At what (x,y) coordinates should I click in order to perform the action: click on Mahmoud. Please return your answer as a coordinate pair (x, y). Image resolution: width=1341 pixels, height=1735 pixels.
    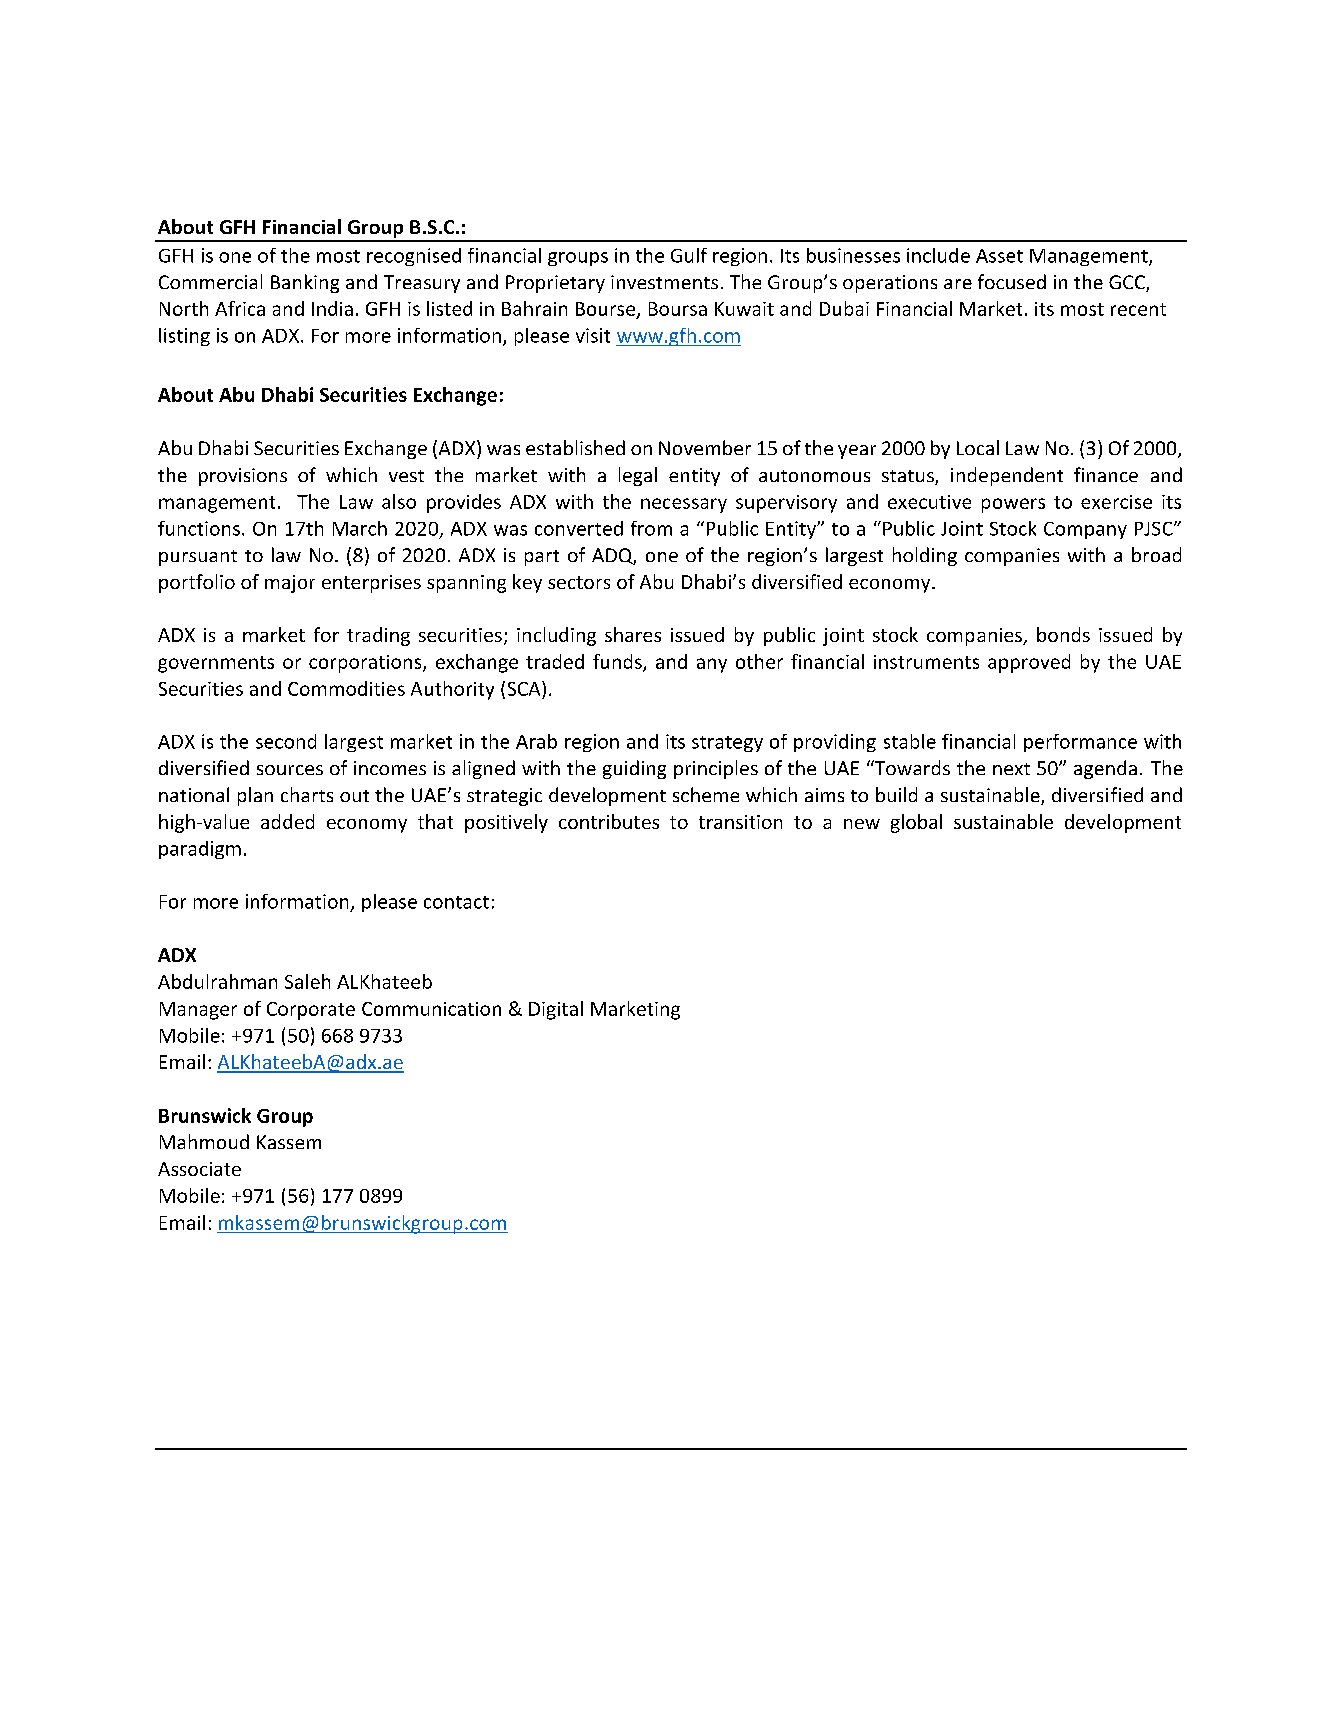
    Looking at the image, I should click on (204, 1141).
